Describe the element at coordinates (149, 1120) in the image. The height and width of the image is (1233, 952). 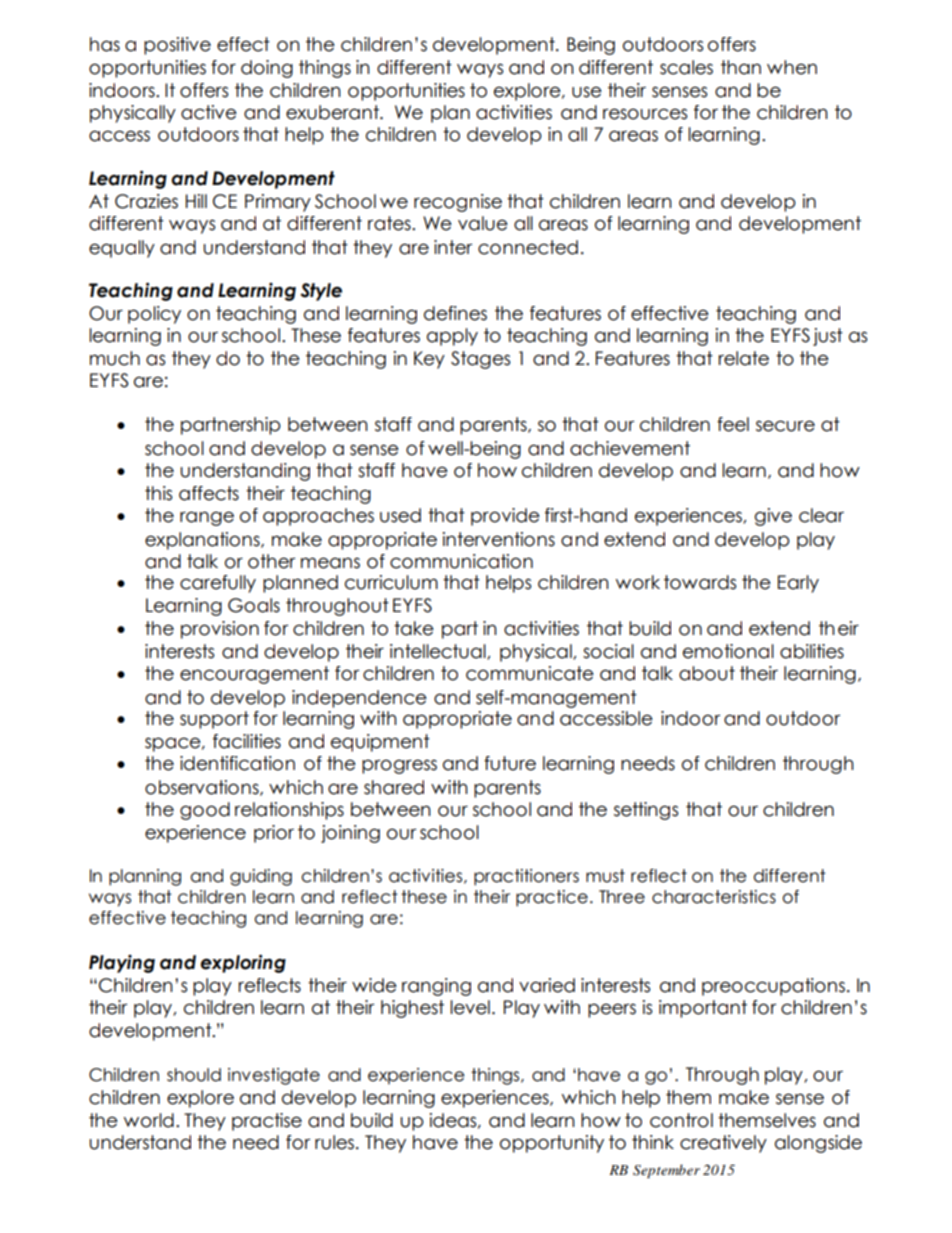
I see `world` at that location.
